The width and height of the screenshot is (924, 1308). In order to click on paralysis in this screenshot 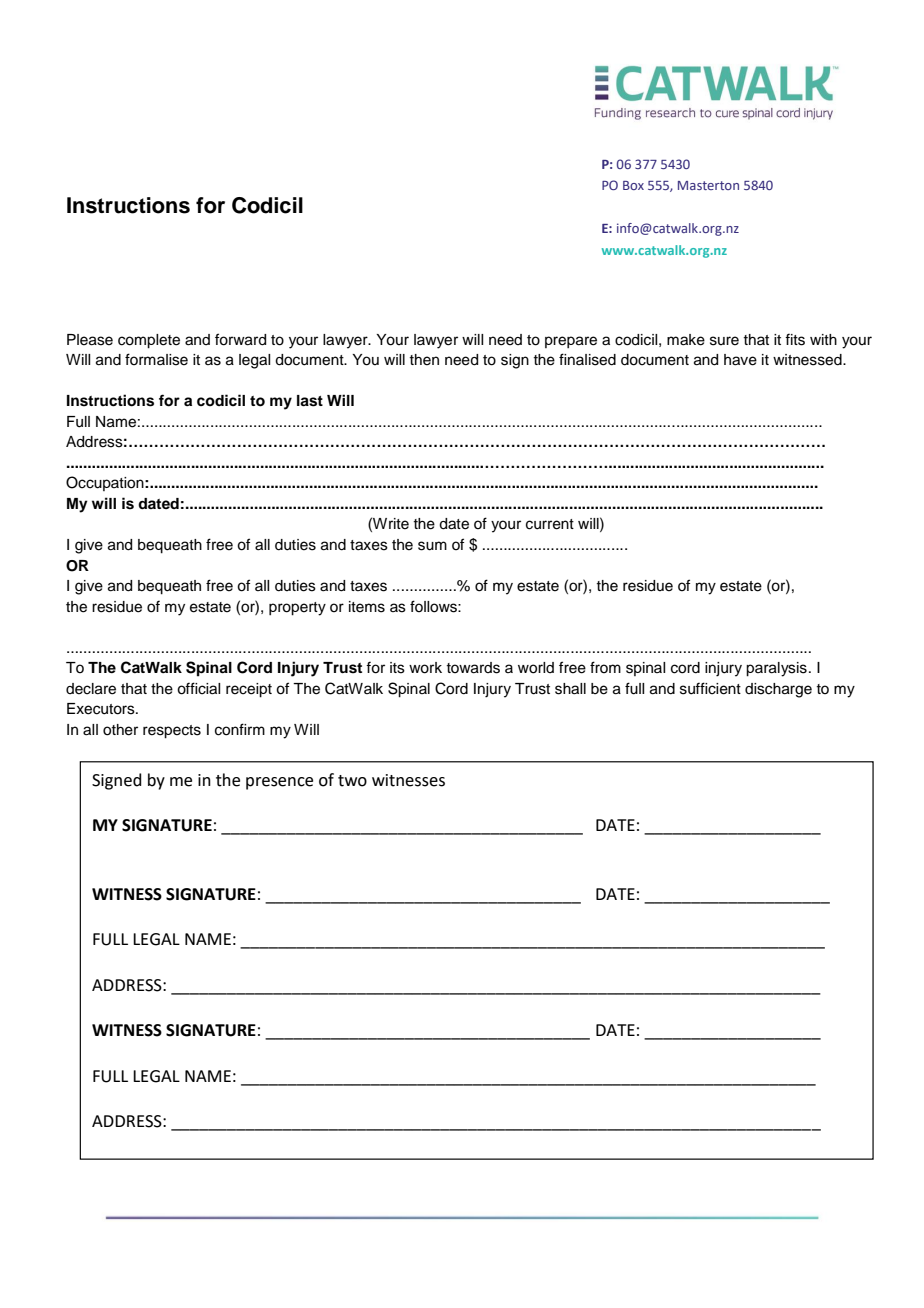, I will do `click(776, 669)`.
